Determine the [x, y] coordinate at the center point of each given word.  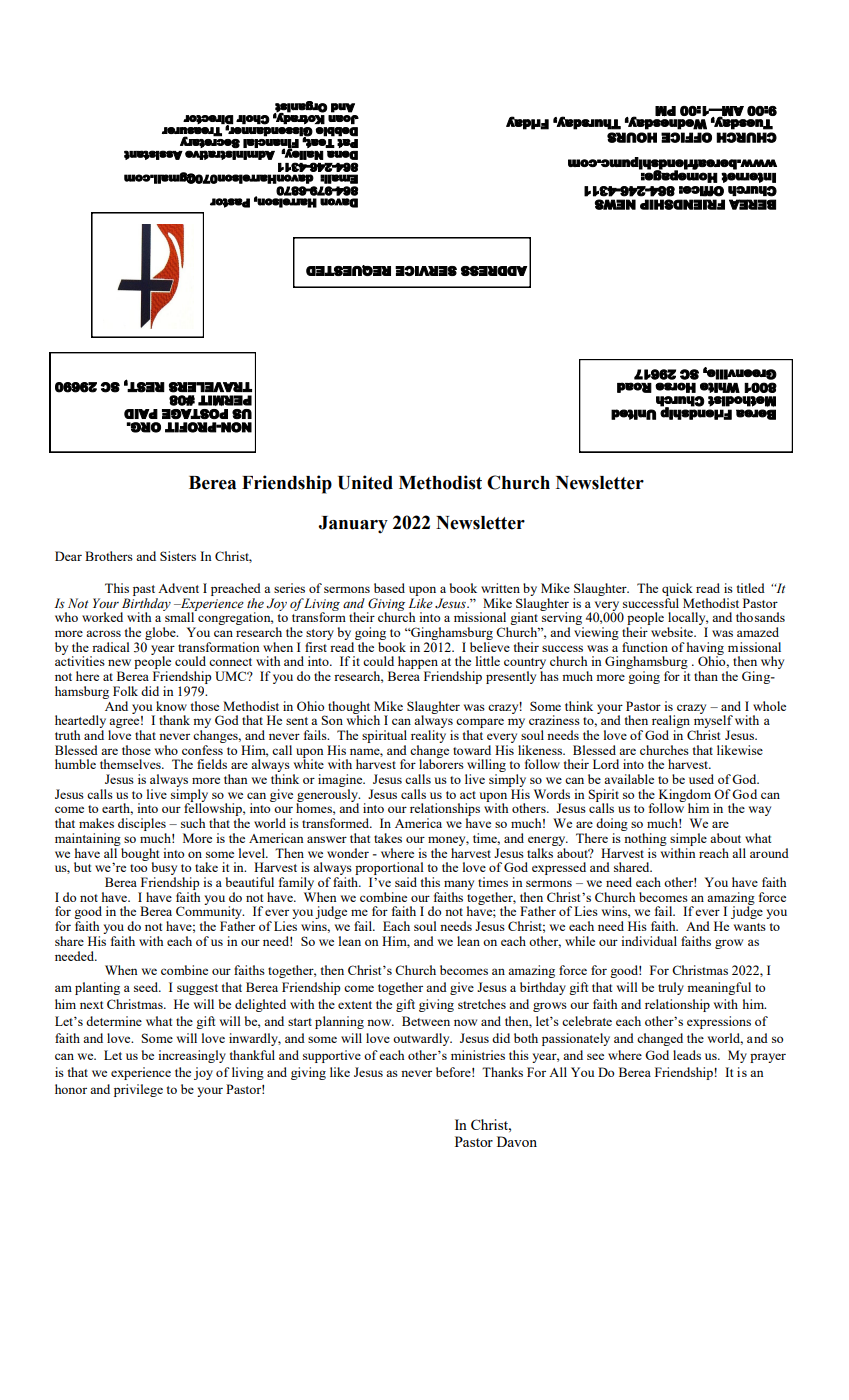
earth [117, 809]
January [353, 525]
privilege [138, 1090]
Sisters [178, 556]
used [701, 779]
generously [328, 796]
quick [677, 589]
